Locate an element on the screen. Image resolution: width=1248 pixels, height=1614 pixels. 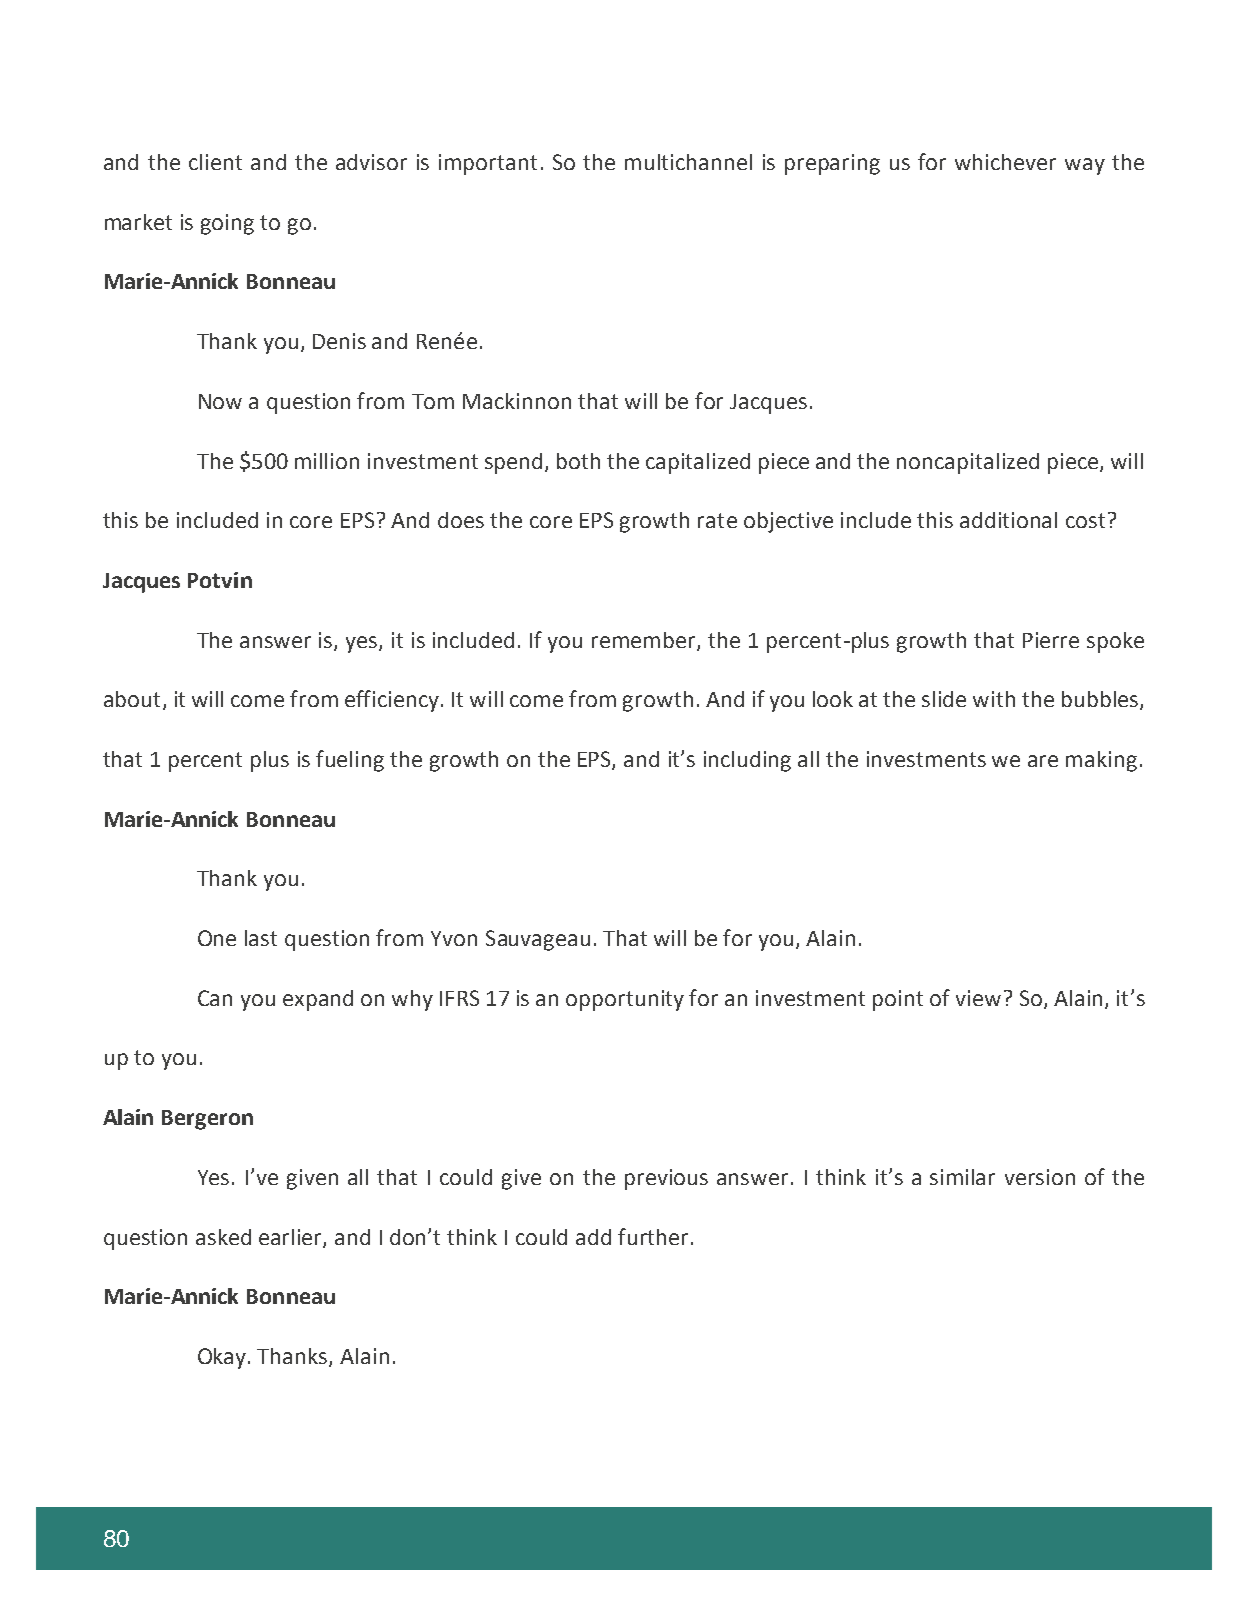
are is located at coordinates (1043, 761).
